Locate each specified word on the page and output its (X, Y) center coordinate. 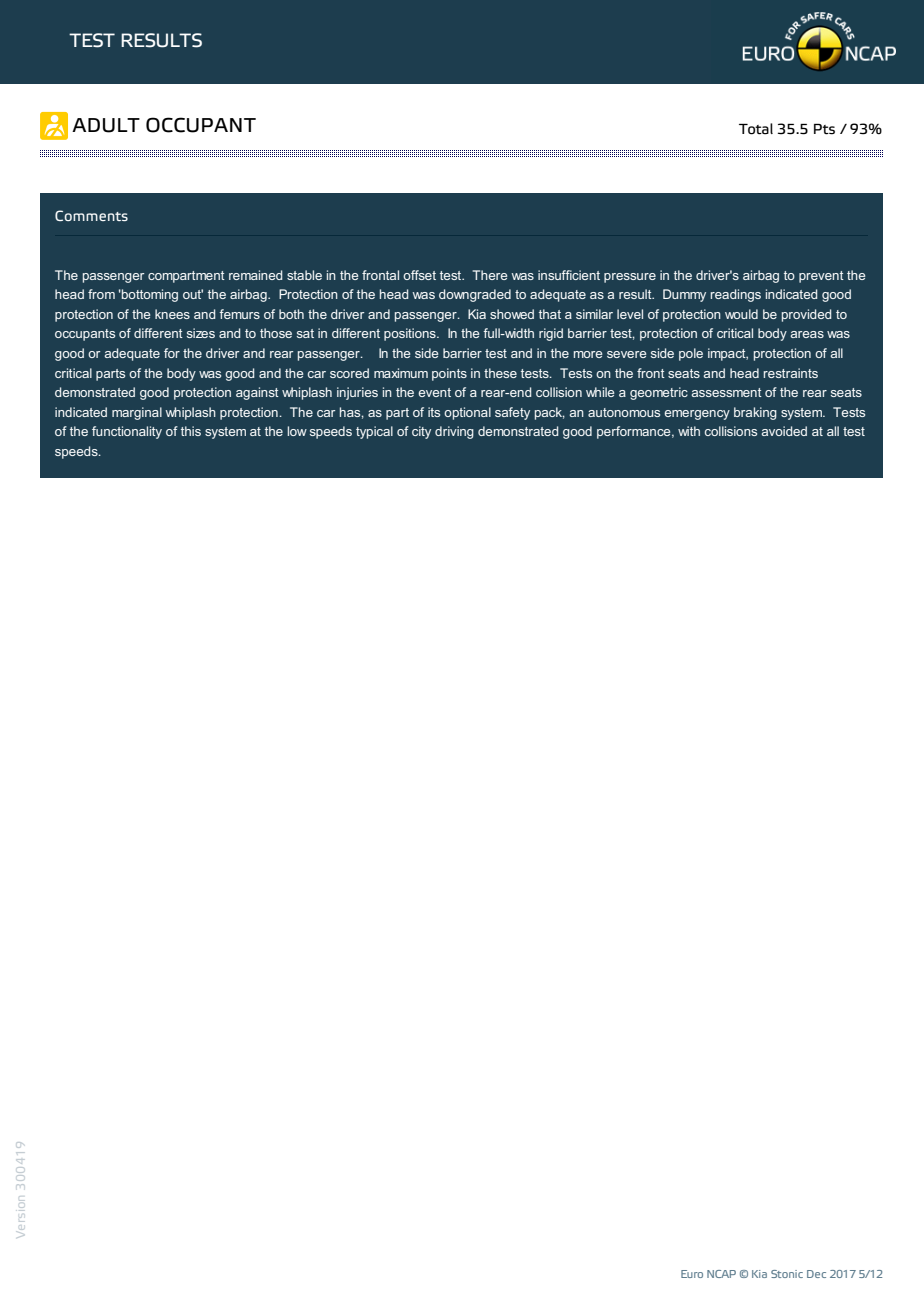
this (191, 431)
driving (454, 432)
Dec (816, 1274)
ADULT (106, 125)
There (490, 275)
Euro (692, 1274)
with (689, 431)
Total (756, 129)
